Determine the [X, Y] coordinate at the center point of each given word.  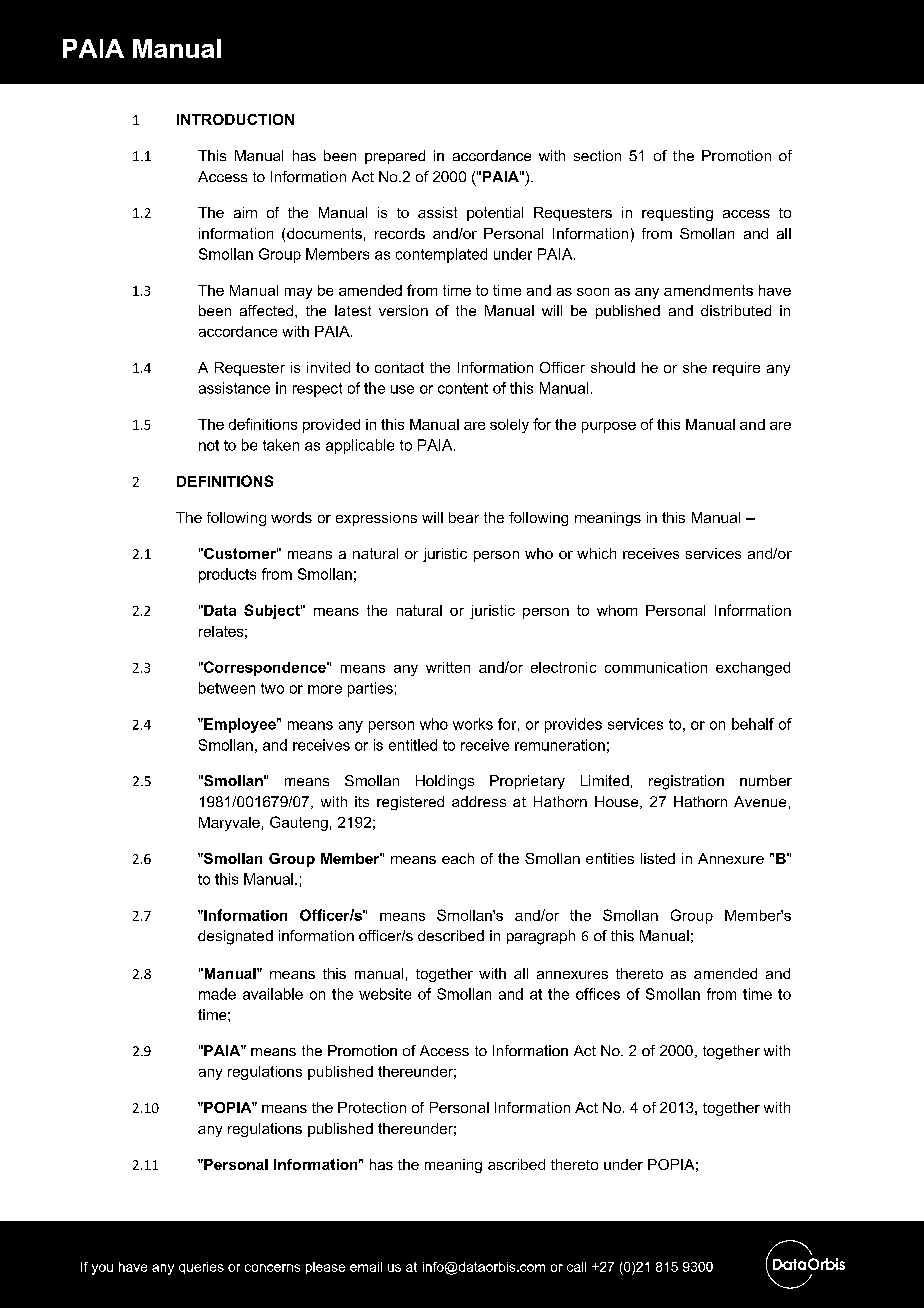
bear [464, 517]
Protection [372, 1107]
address [479, 801]
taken [281, 445]
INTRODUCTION [235, 119]
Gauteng [299, 823]
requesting [677, 214]
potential [495, 214]
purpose [609, 427]
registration [686, 782]
